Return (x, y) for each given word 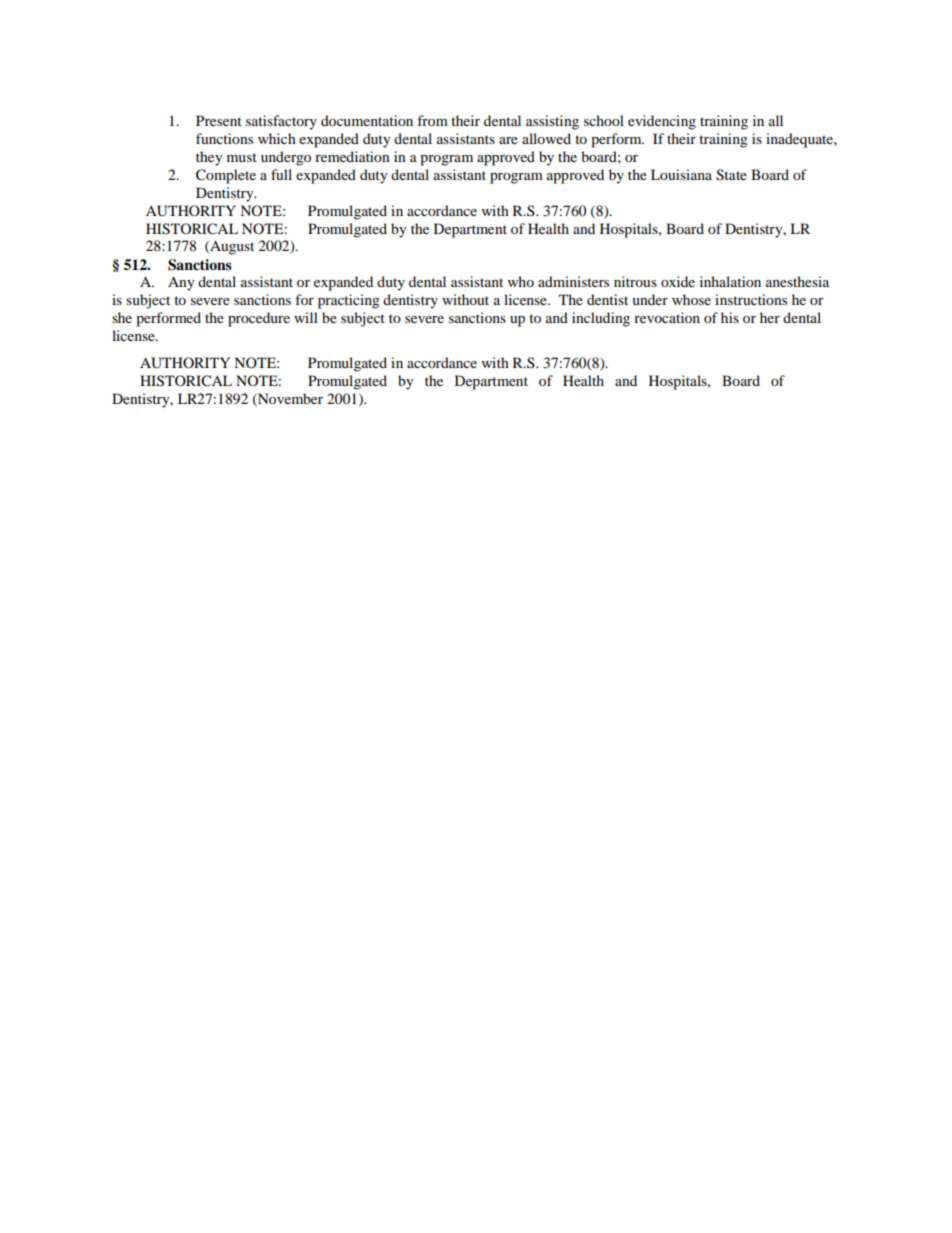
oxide (678, 281)
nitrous (635, 281)
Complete (226, 176)
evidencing (662, 122)
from (432, 120)
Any (181, 283)
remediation (352, 156)
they (209, 158)
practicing (349, 301)
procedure (259, 319)
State (731, 175)
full (281, 174)
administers (573, 281)
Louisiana (681, 174)
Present (219, 120)
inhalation (730, 281)
